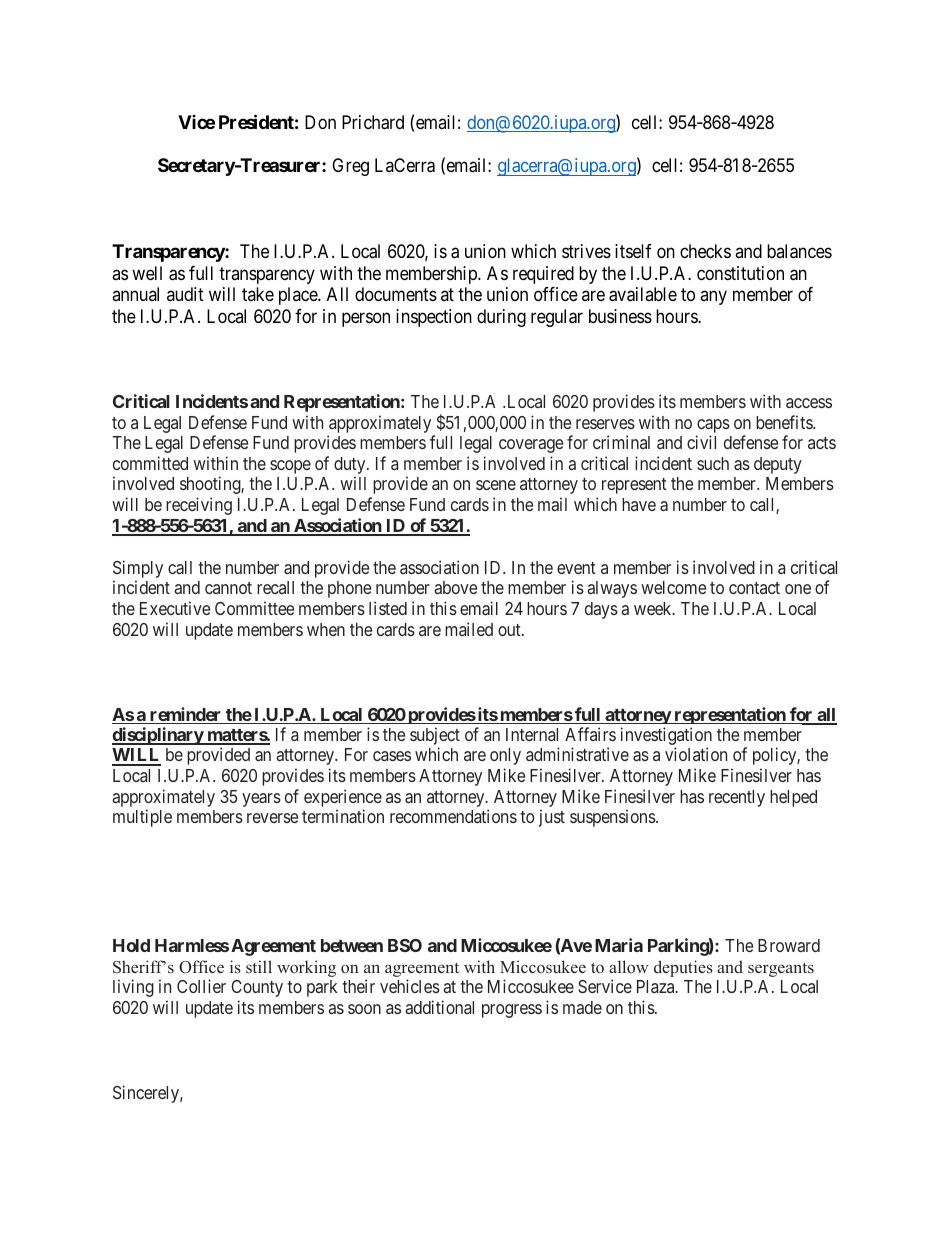  Describe the element at coordinates (201, 986) in the screenshot. I see `Collier` at that location.
